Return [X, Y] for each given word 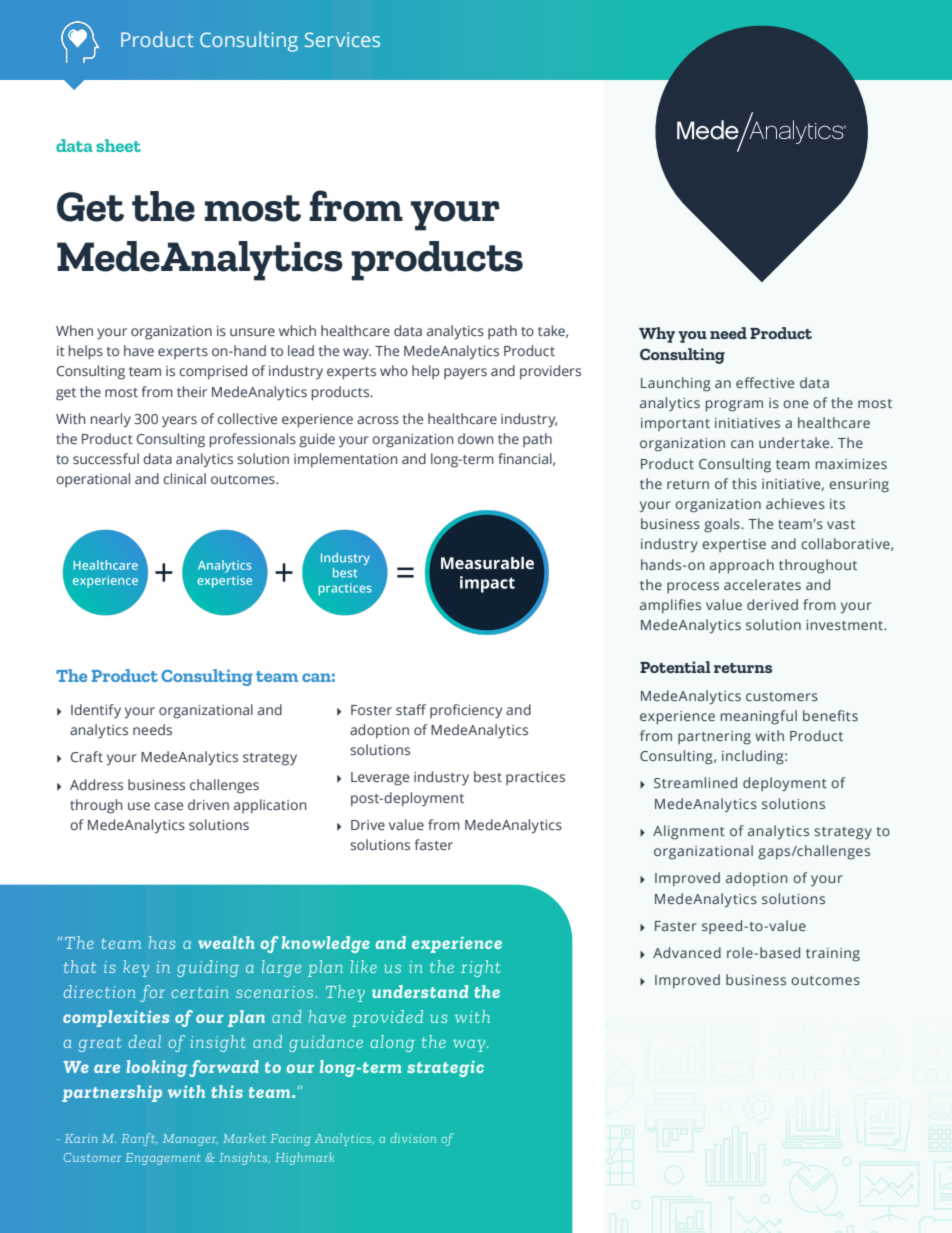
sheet [118, 145]
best [488, 776]
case [168, 806]
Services [342, 39]
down [475, 438]
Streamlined [695, 782]
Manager [190, 1140]
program [734, 406]
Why [657, 335]
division [413, 1138]
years [179, 421]
